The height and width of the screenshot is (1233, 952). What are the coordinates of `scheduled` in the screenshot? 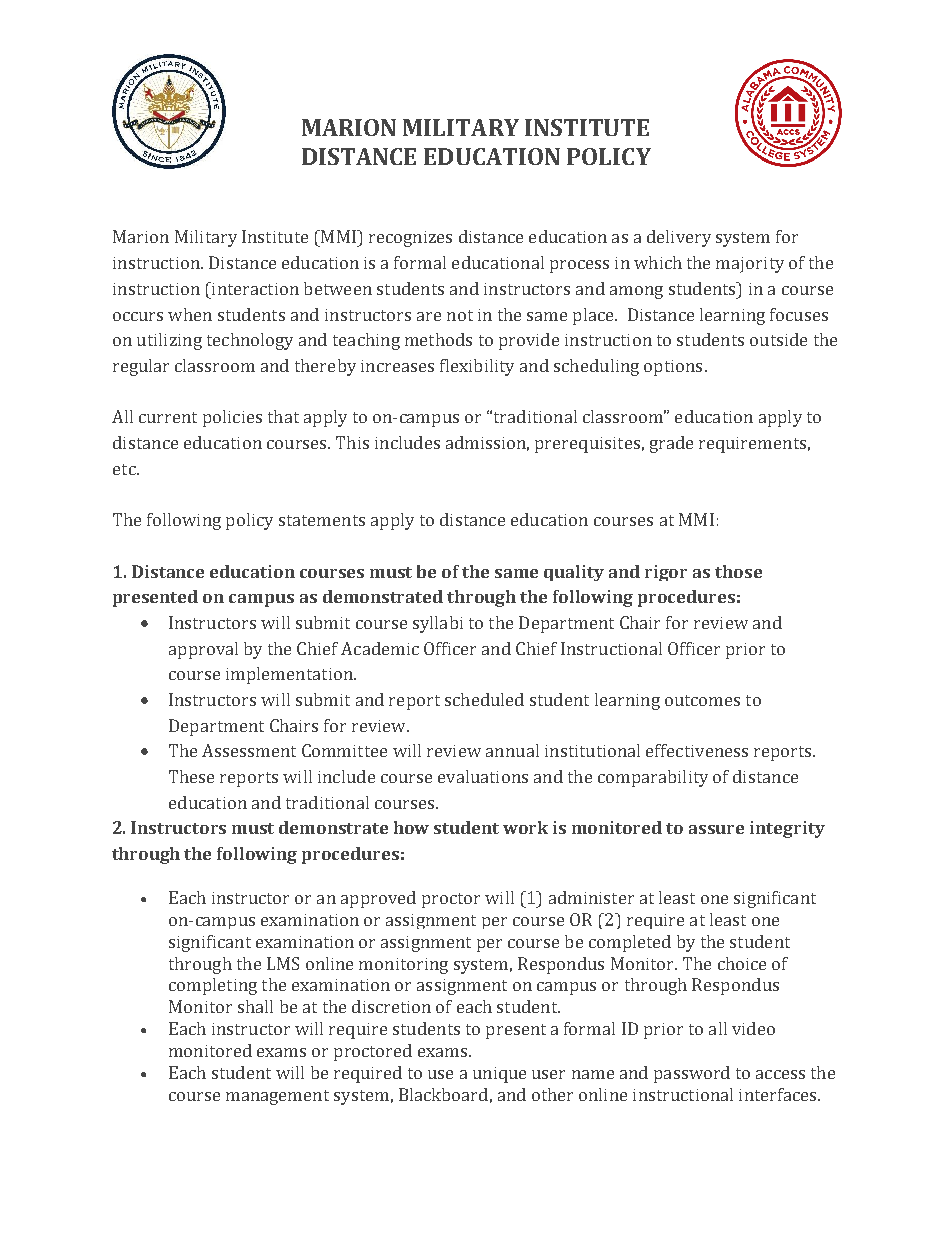 It's located at (484, 699).
